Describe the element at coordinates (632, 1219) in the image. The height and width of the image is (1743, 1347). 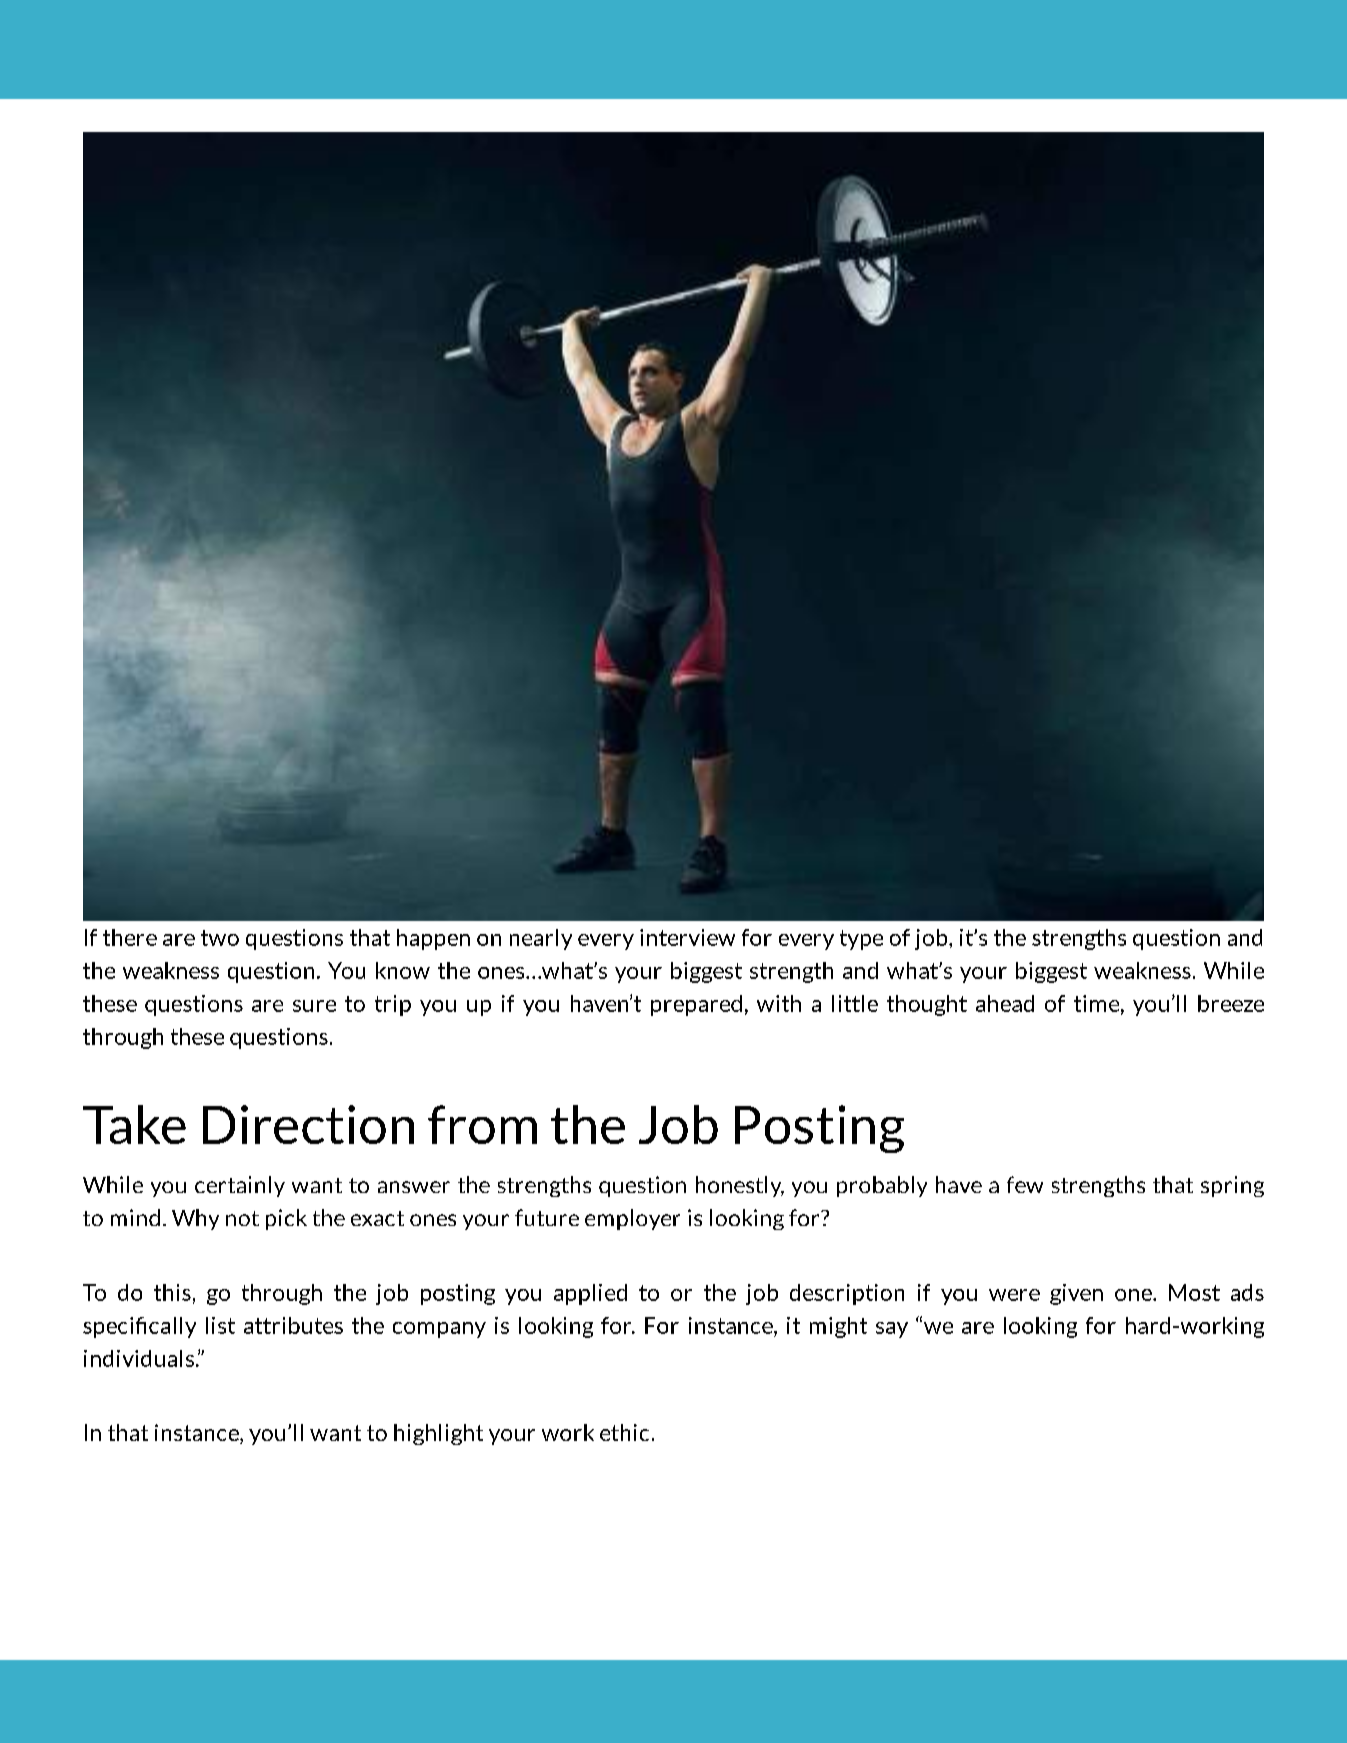
I see `employer` at that location.
